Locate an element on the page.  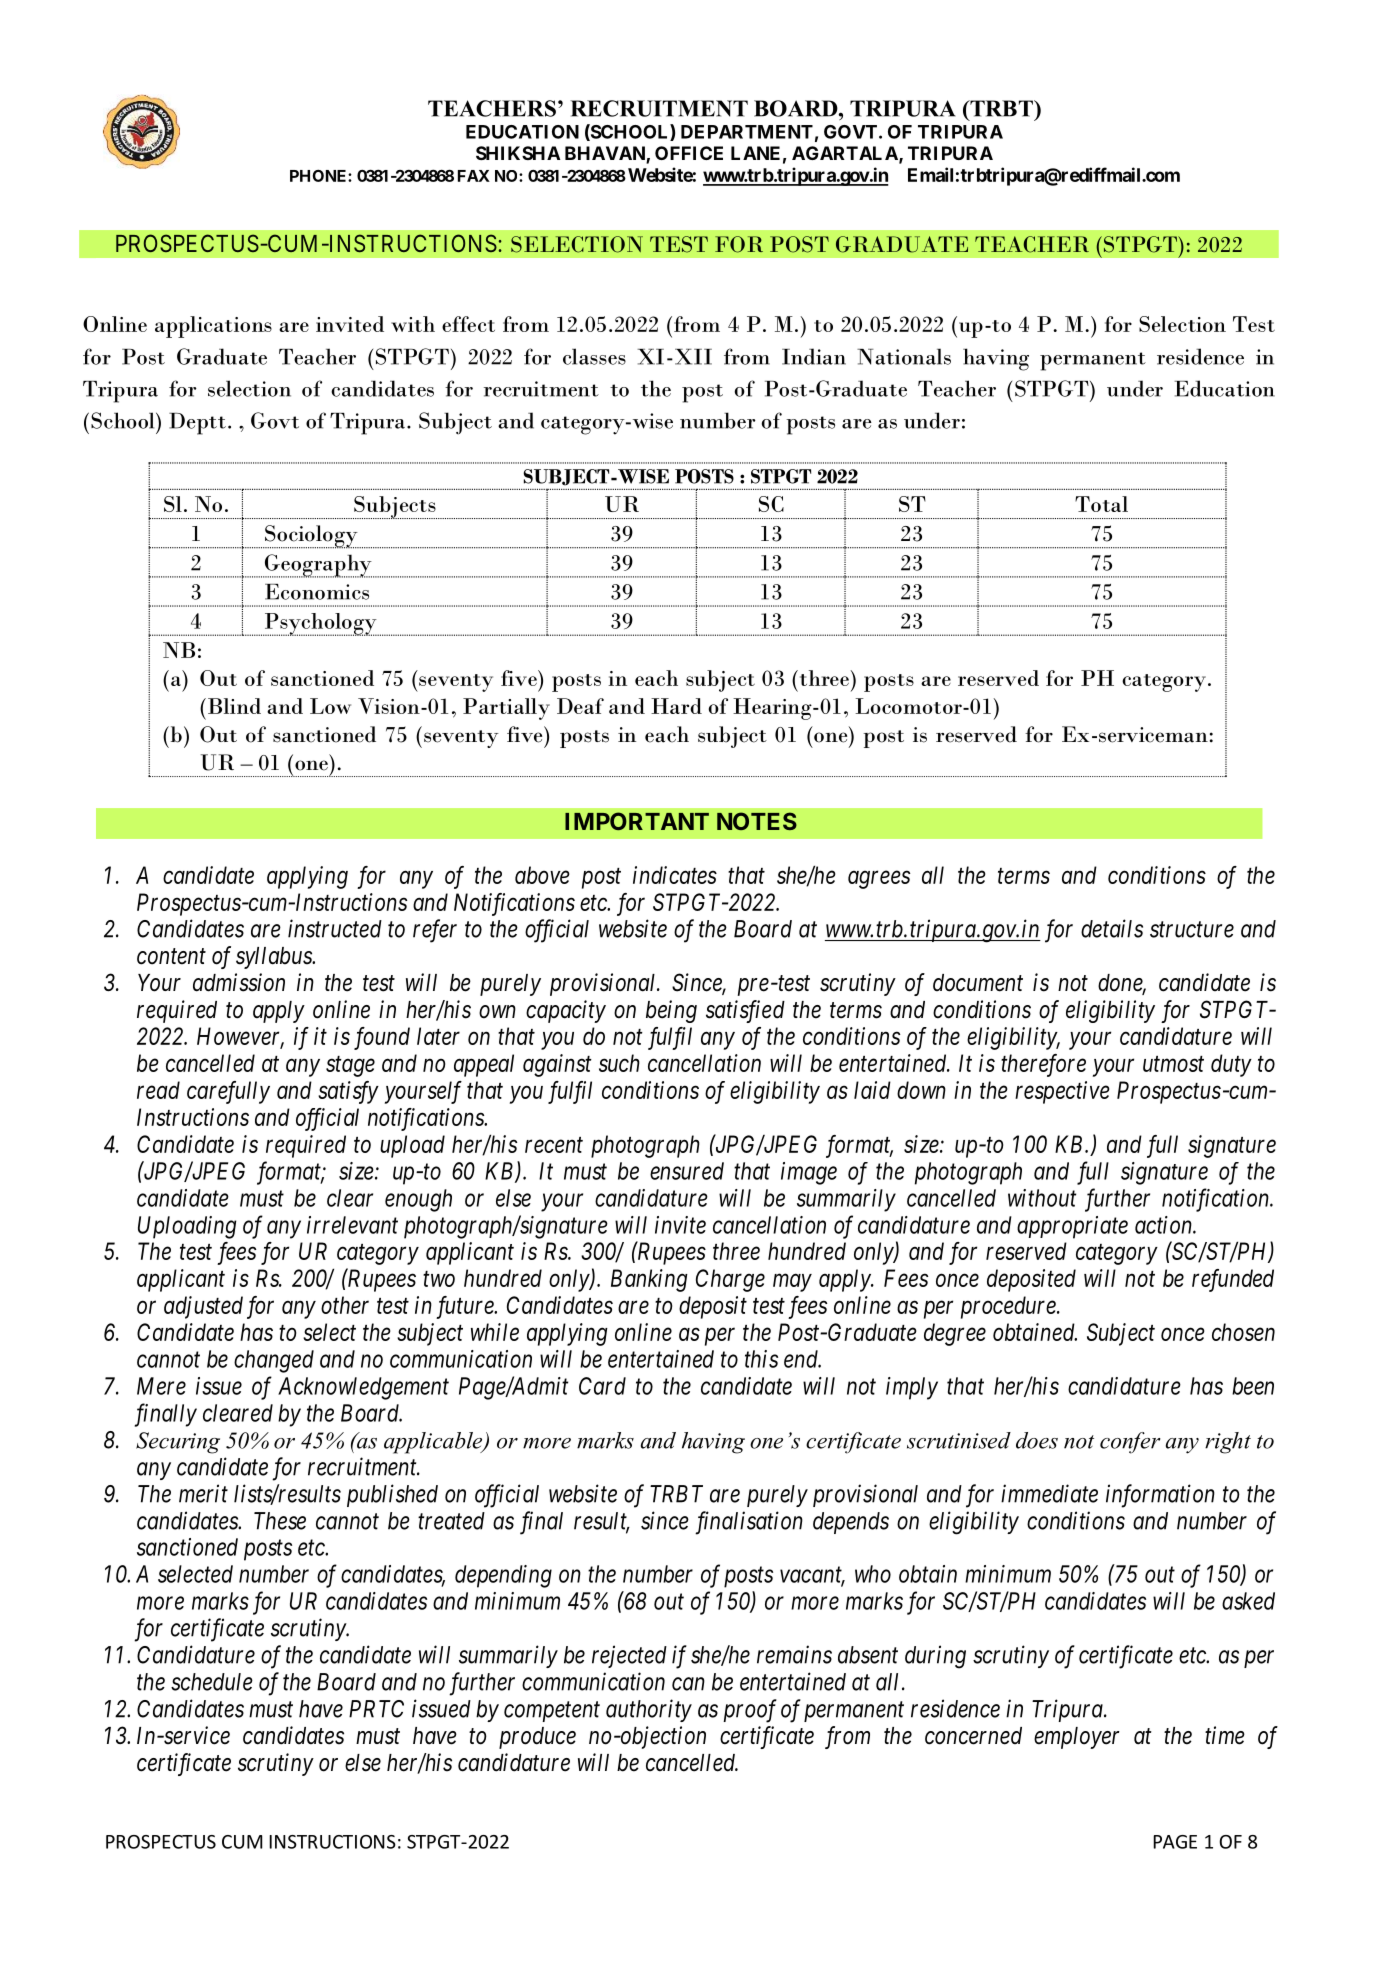
employer is located at coordinates (1077, 1738).
